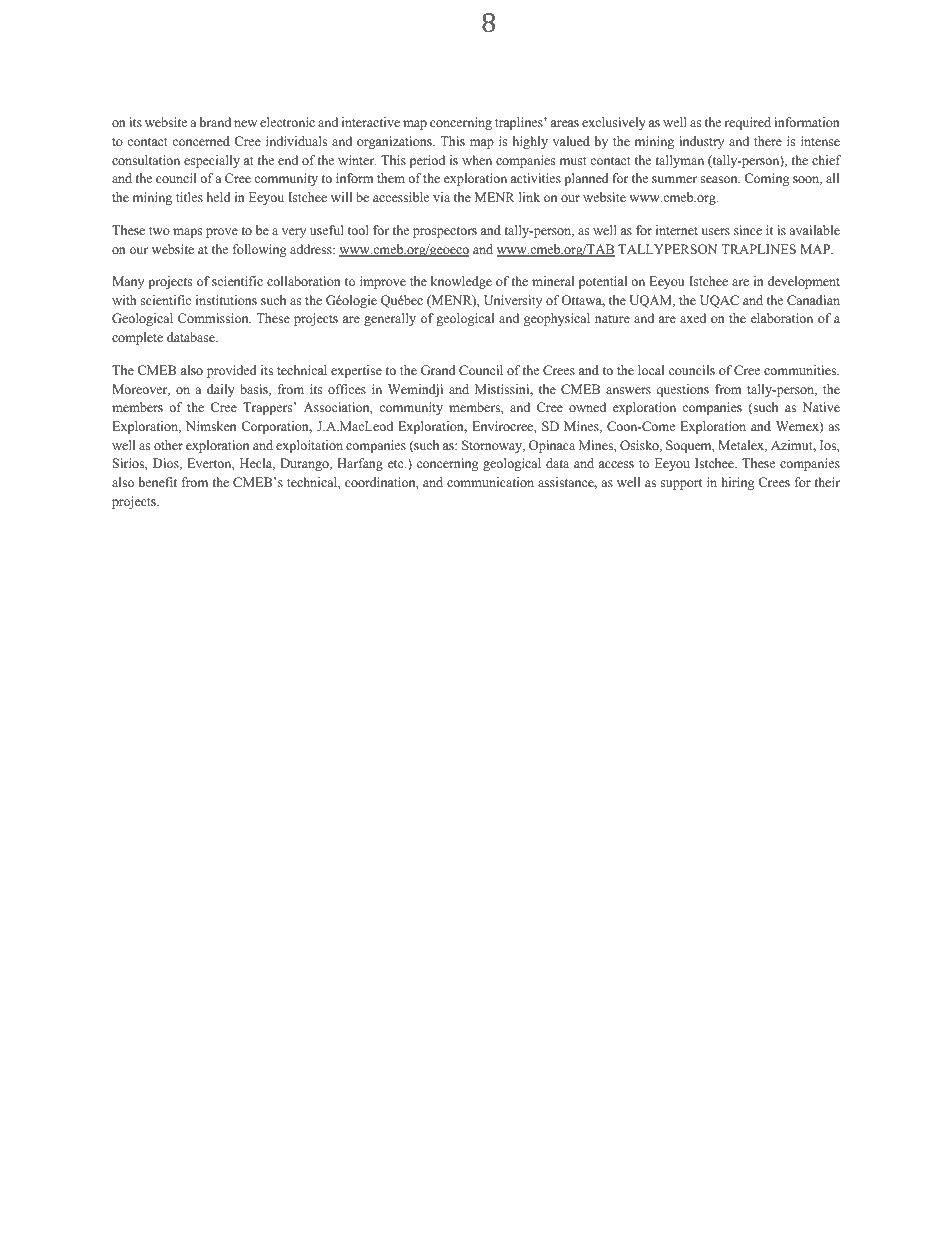 This screenshot has height=1233, width=952. Describe the element at coordinates (158, 482) in the screenshot. I see `benefit` at that location.
